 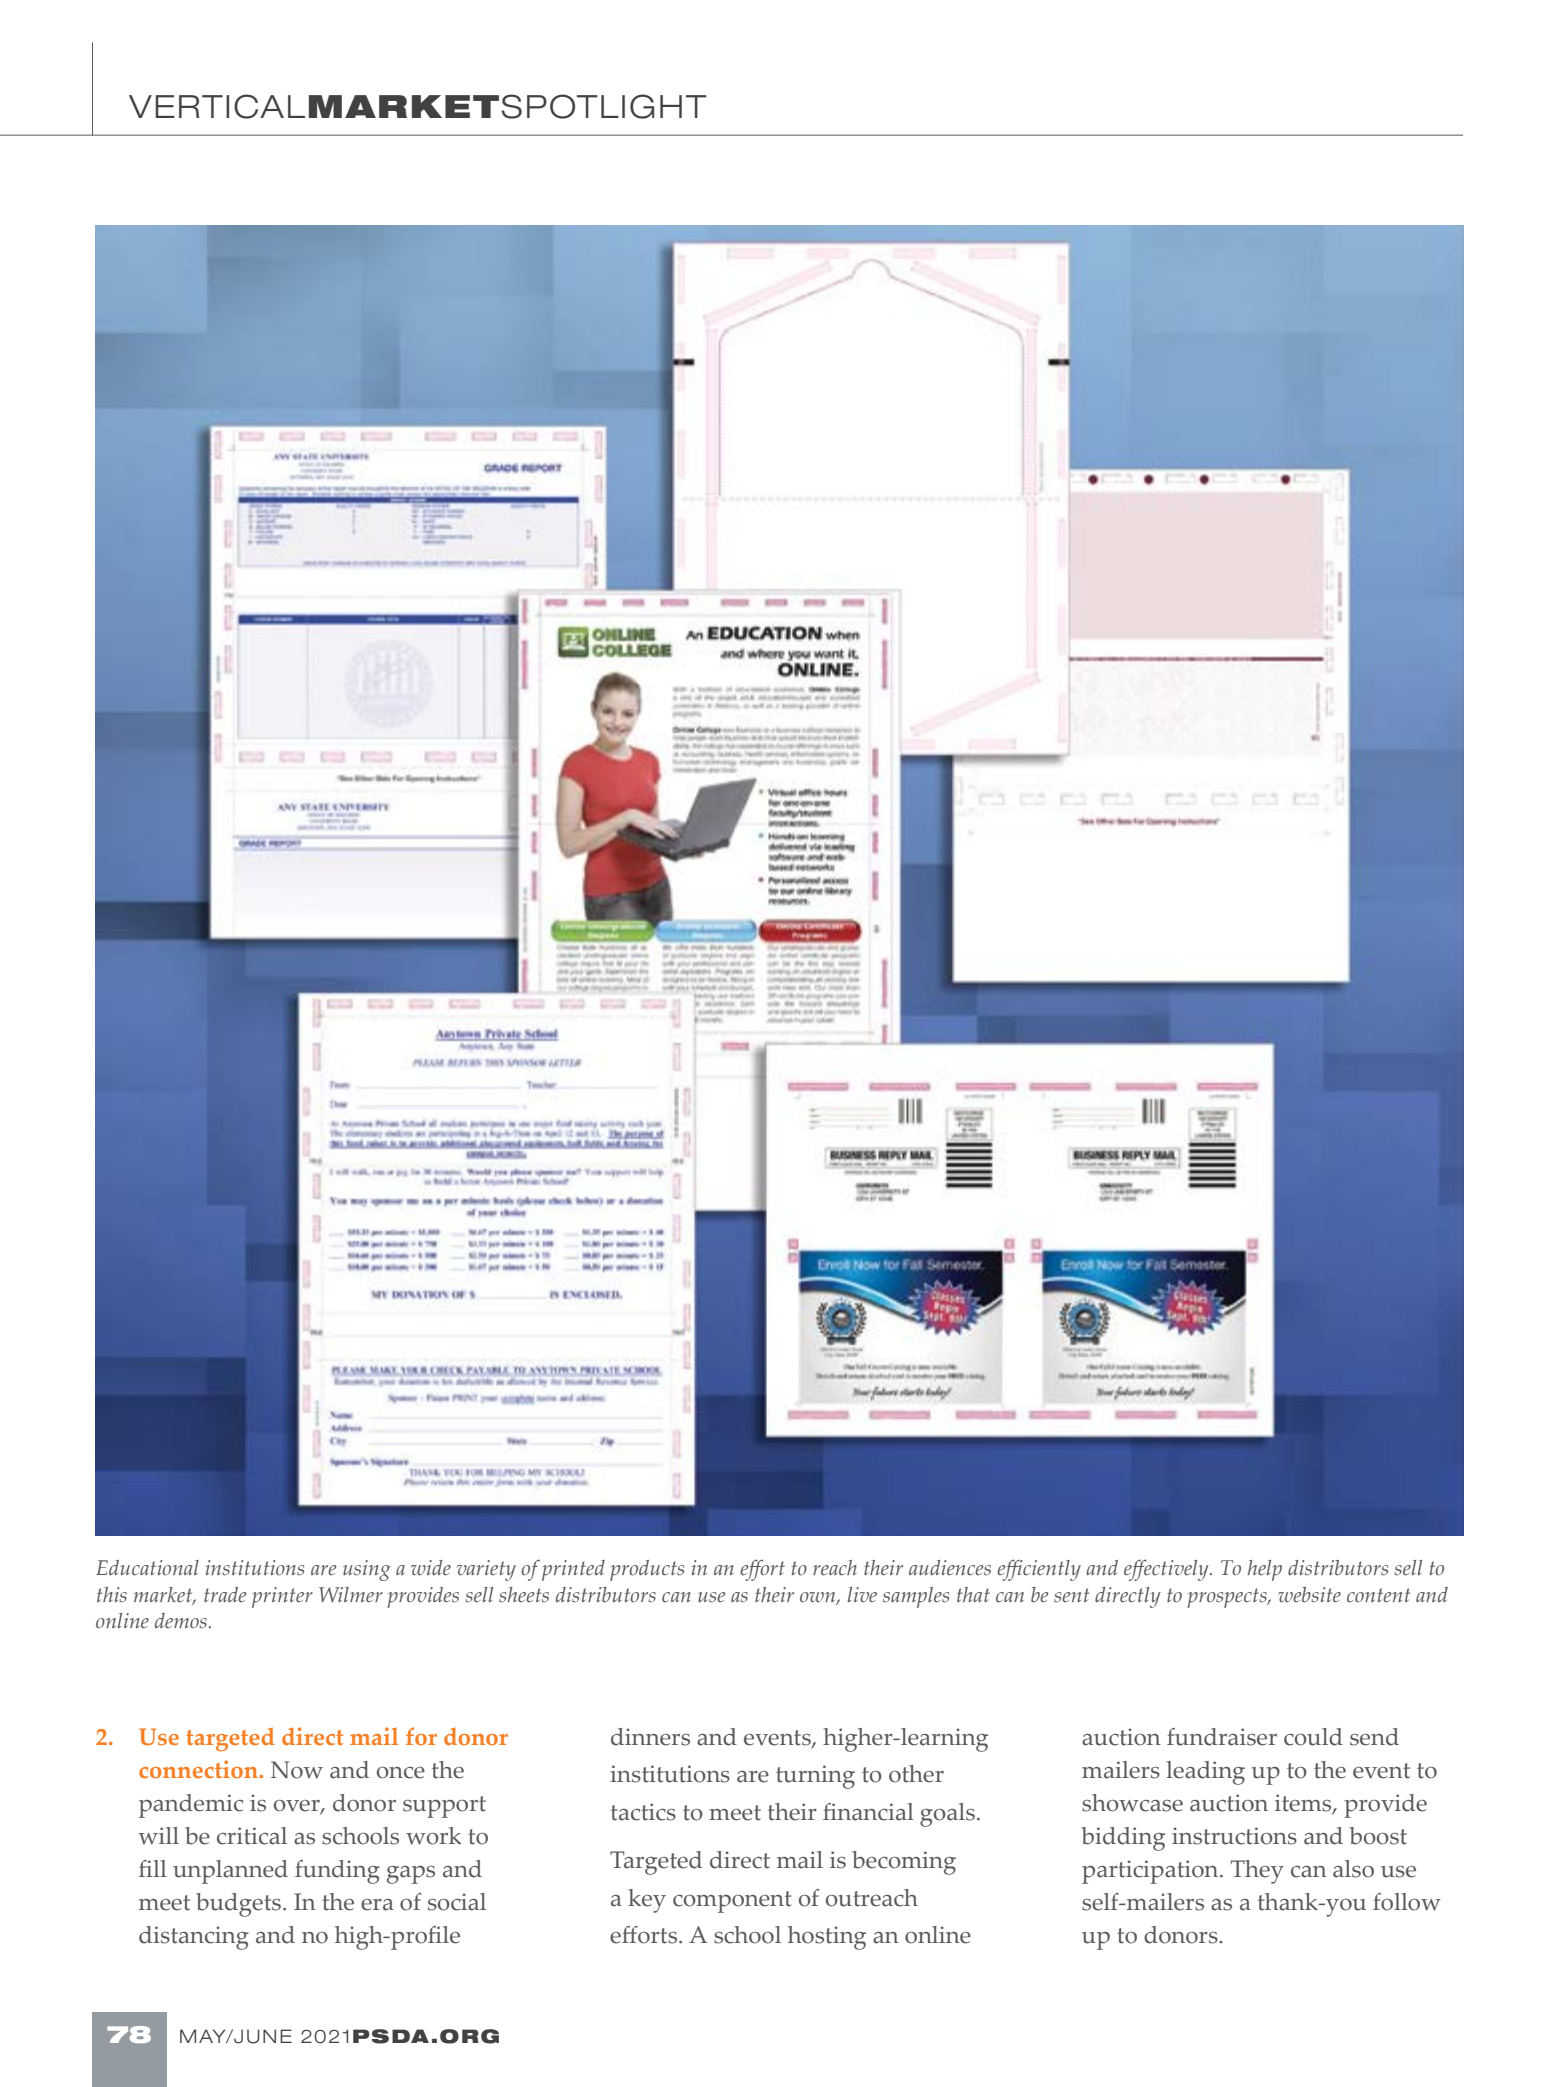 What do you see at coordinates (827, 1938) in the screenshot?
I see `hosting` at bounding box center [827, 1938].
